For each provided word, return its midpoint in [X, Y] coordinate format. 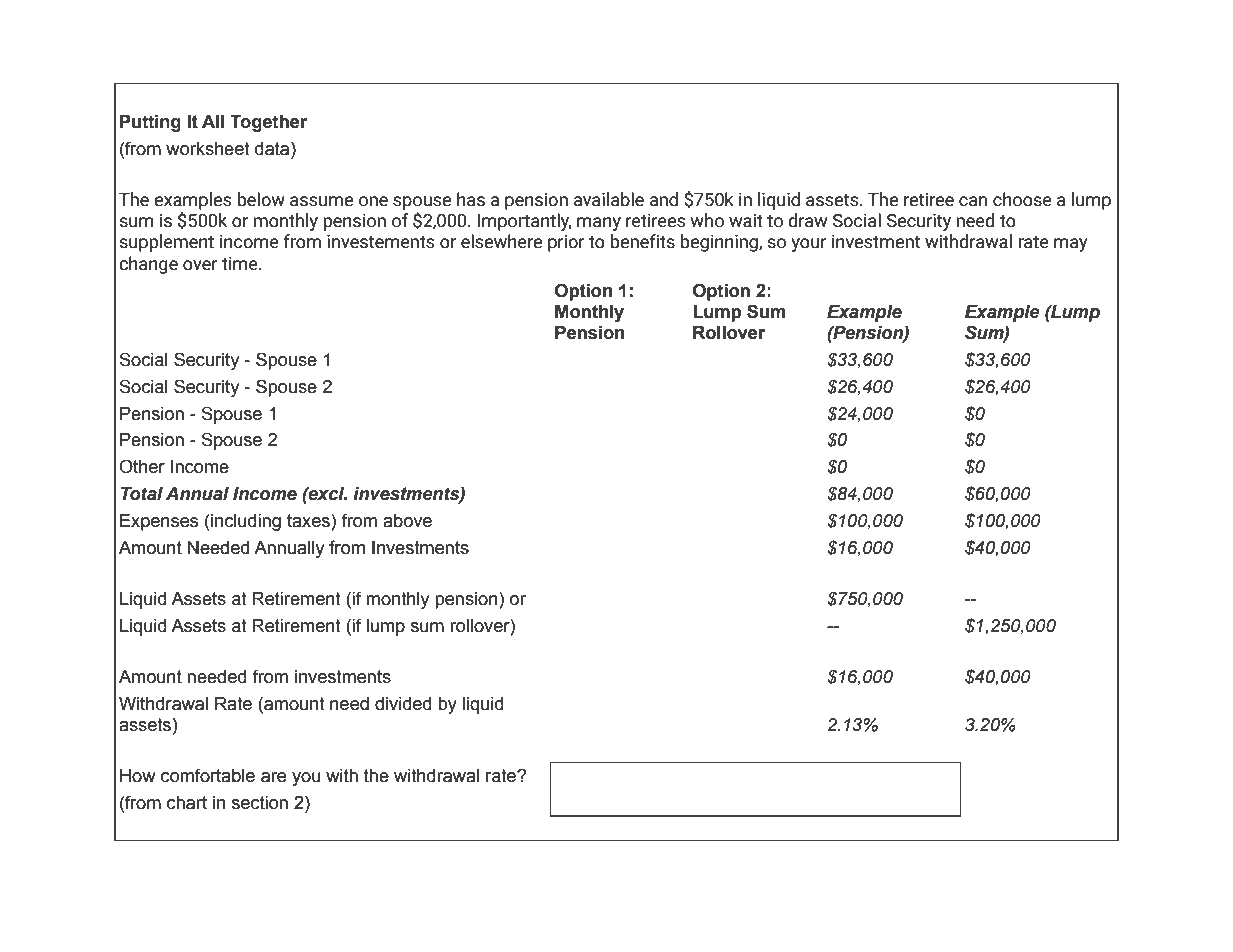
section [260, 803]
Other [142, 466]
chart [187, 803]
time [241, 264]
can [973, 201]
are [273, 777]
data [273, 149]
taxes [309, 521]
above [407, 521]
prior [566, 243]
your [809, 245]
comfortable [208, 775]
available [609, 199]
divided [403, 704]
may [1071, 245]
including [246, 522]
